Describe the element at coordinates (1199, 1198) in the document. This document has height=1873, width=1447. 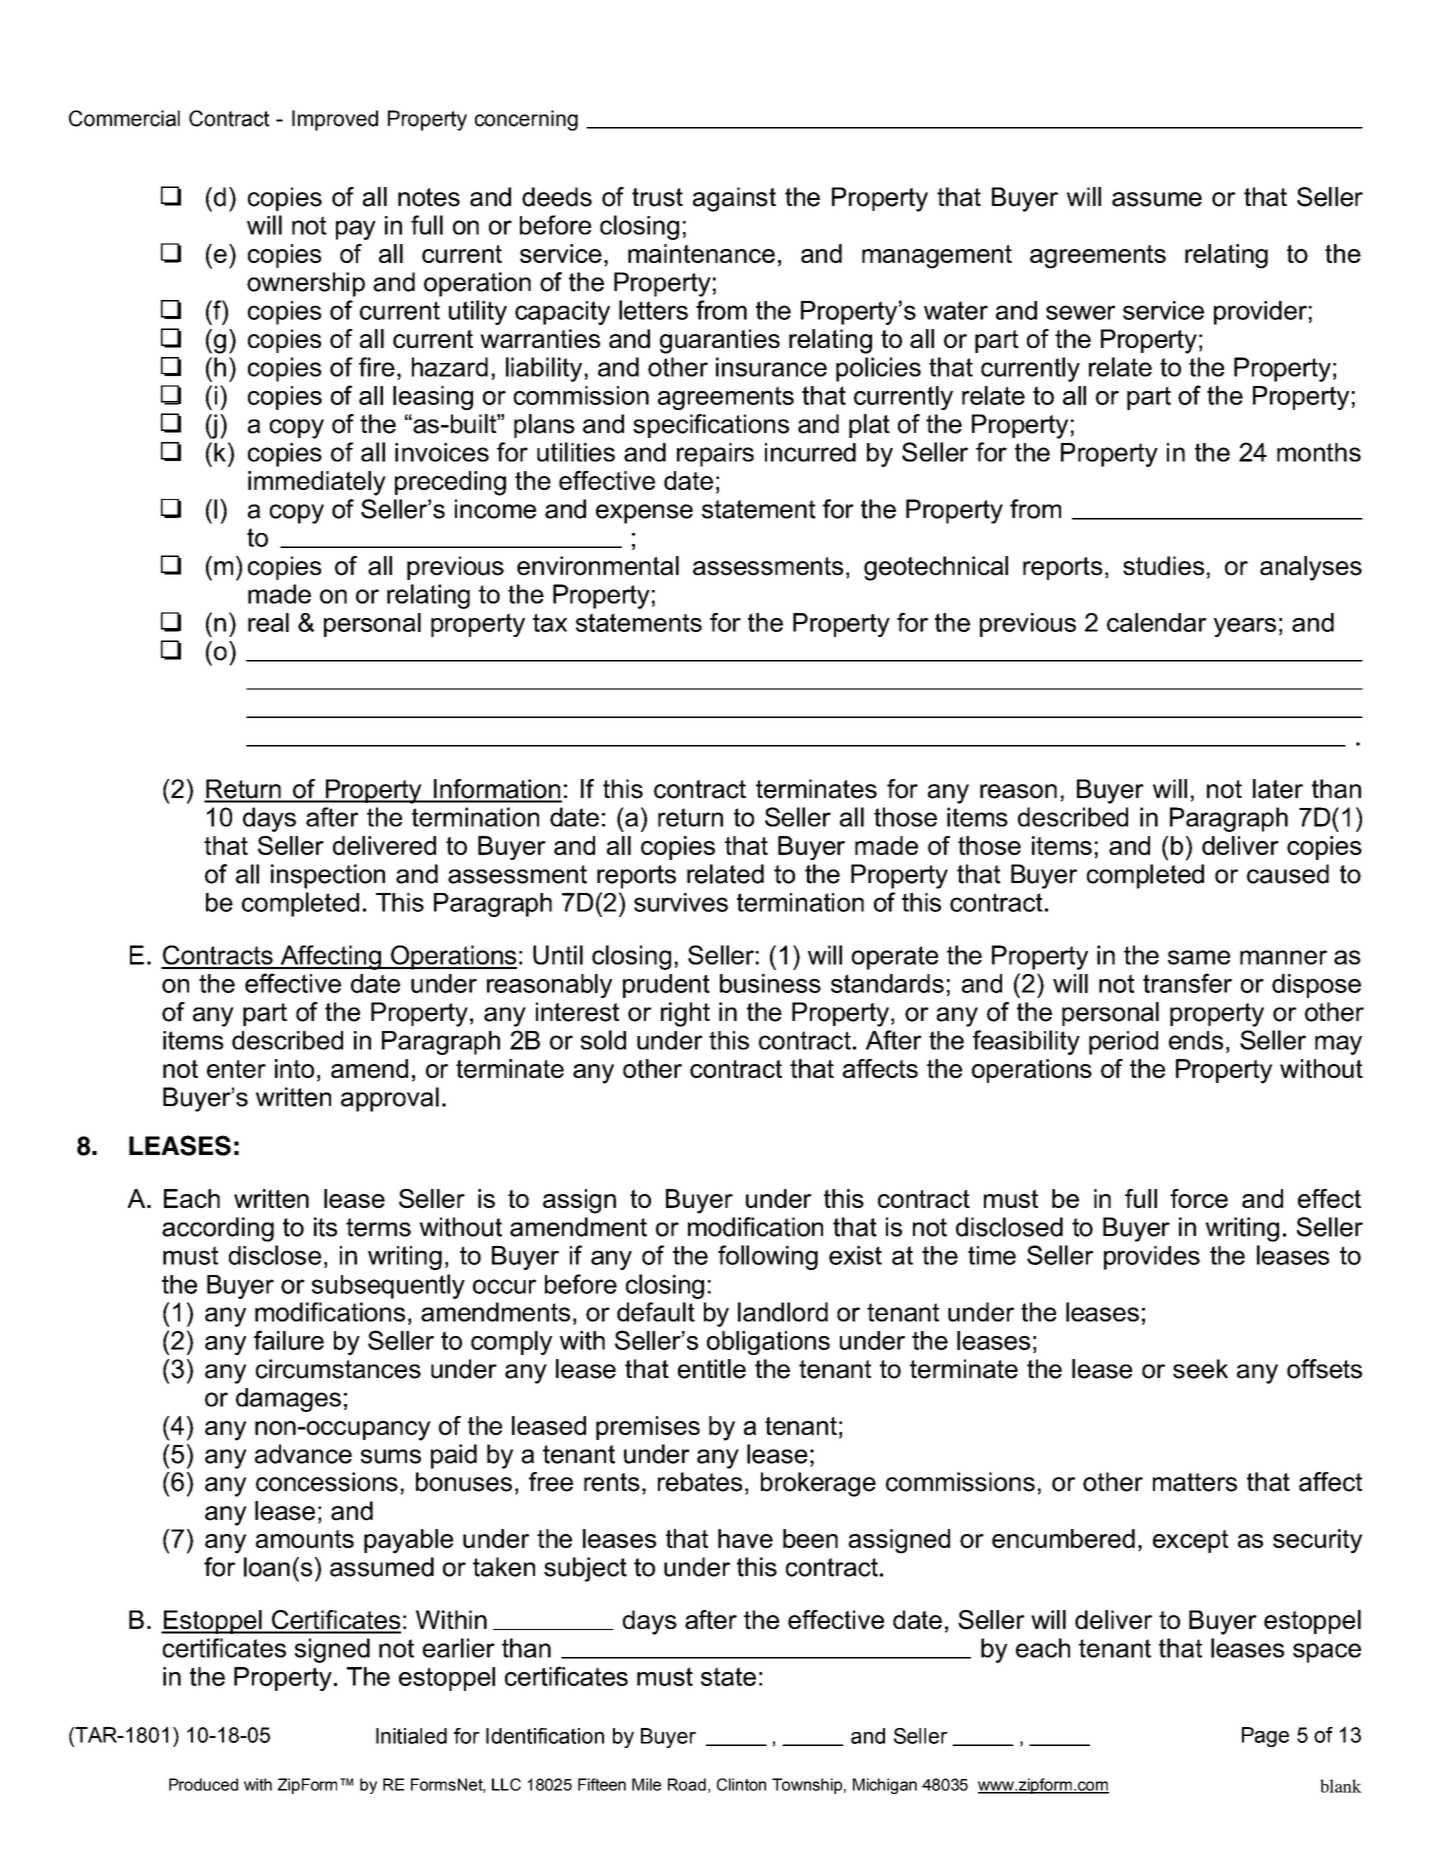
I see `force` at that location.
